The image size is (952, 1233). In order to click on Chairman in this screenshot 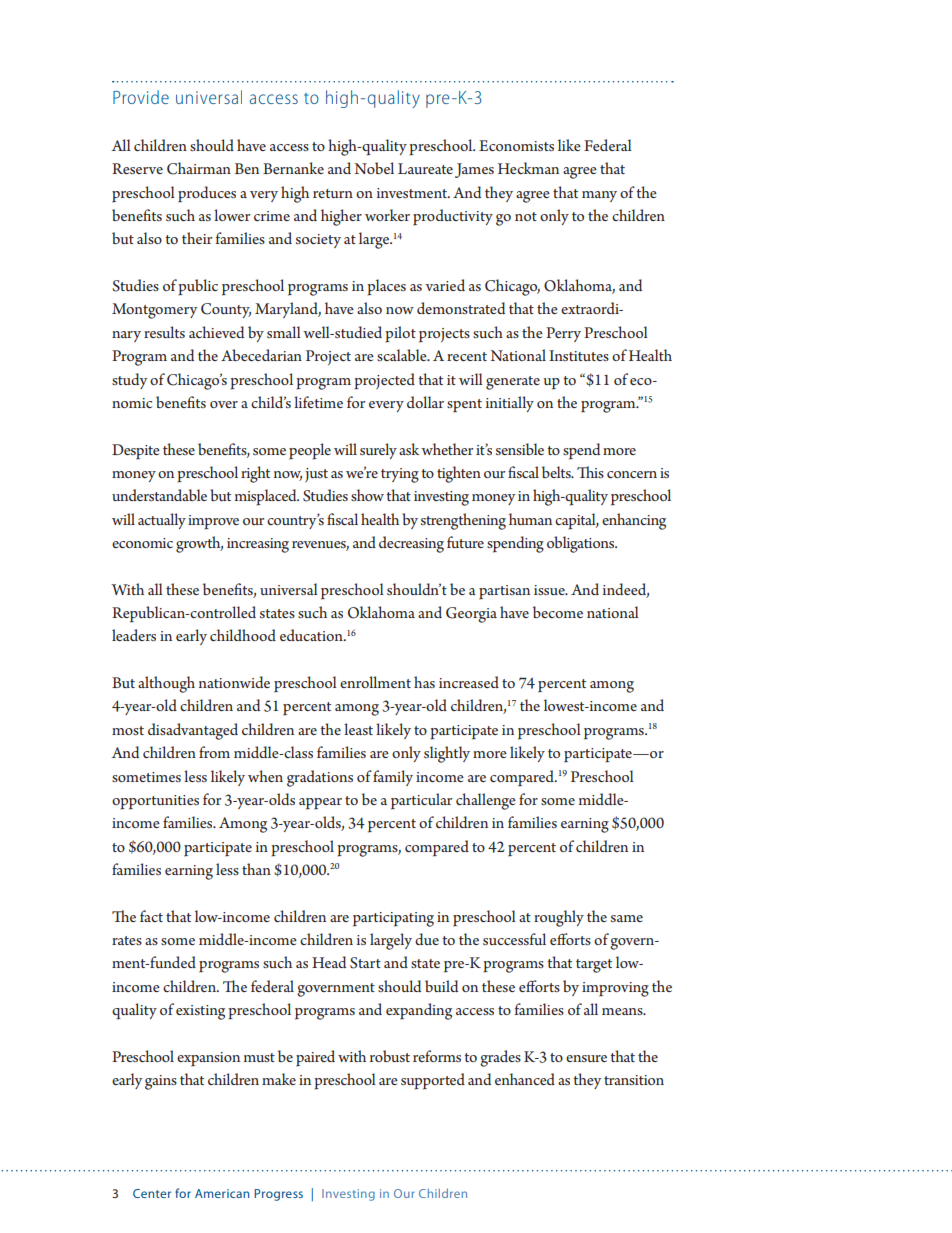, I will do `click(199, 168)`.
